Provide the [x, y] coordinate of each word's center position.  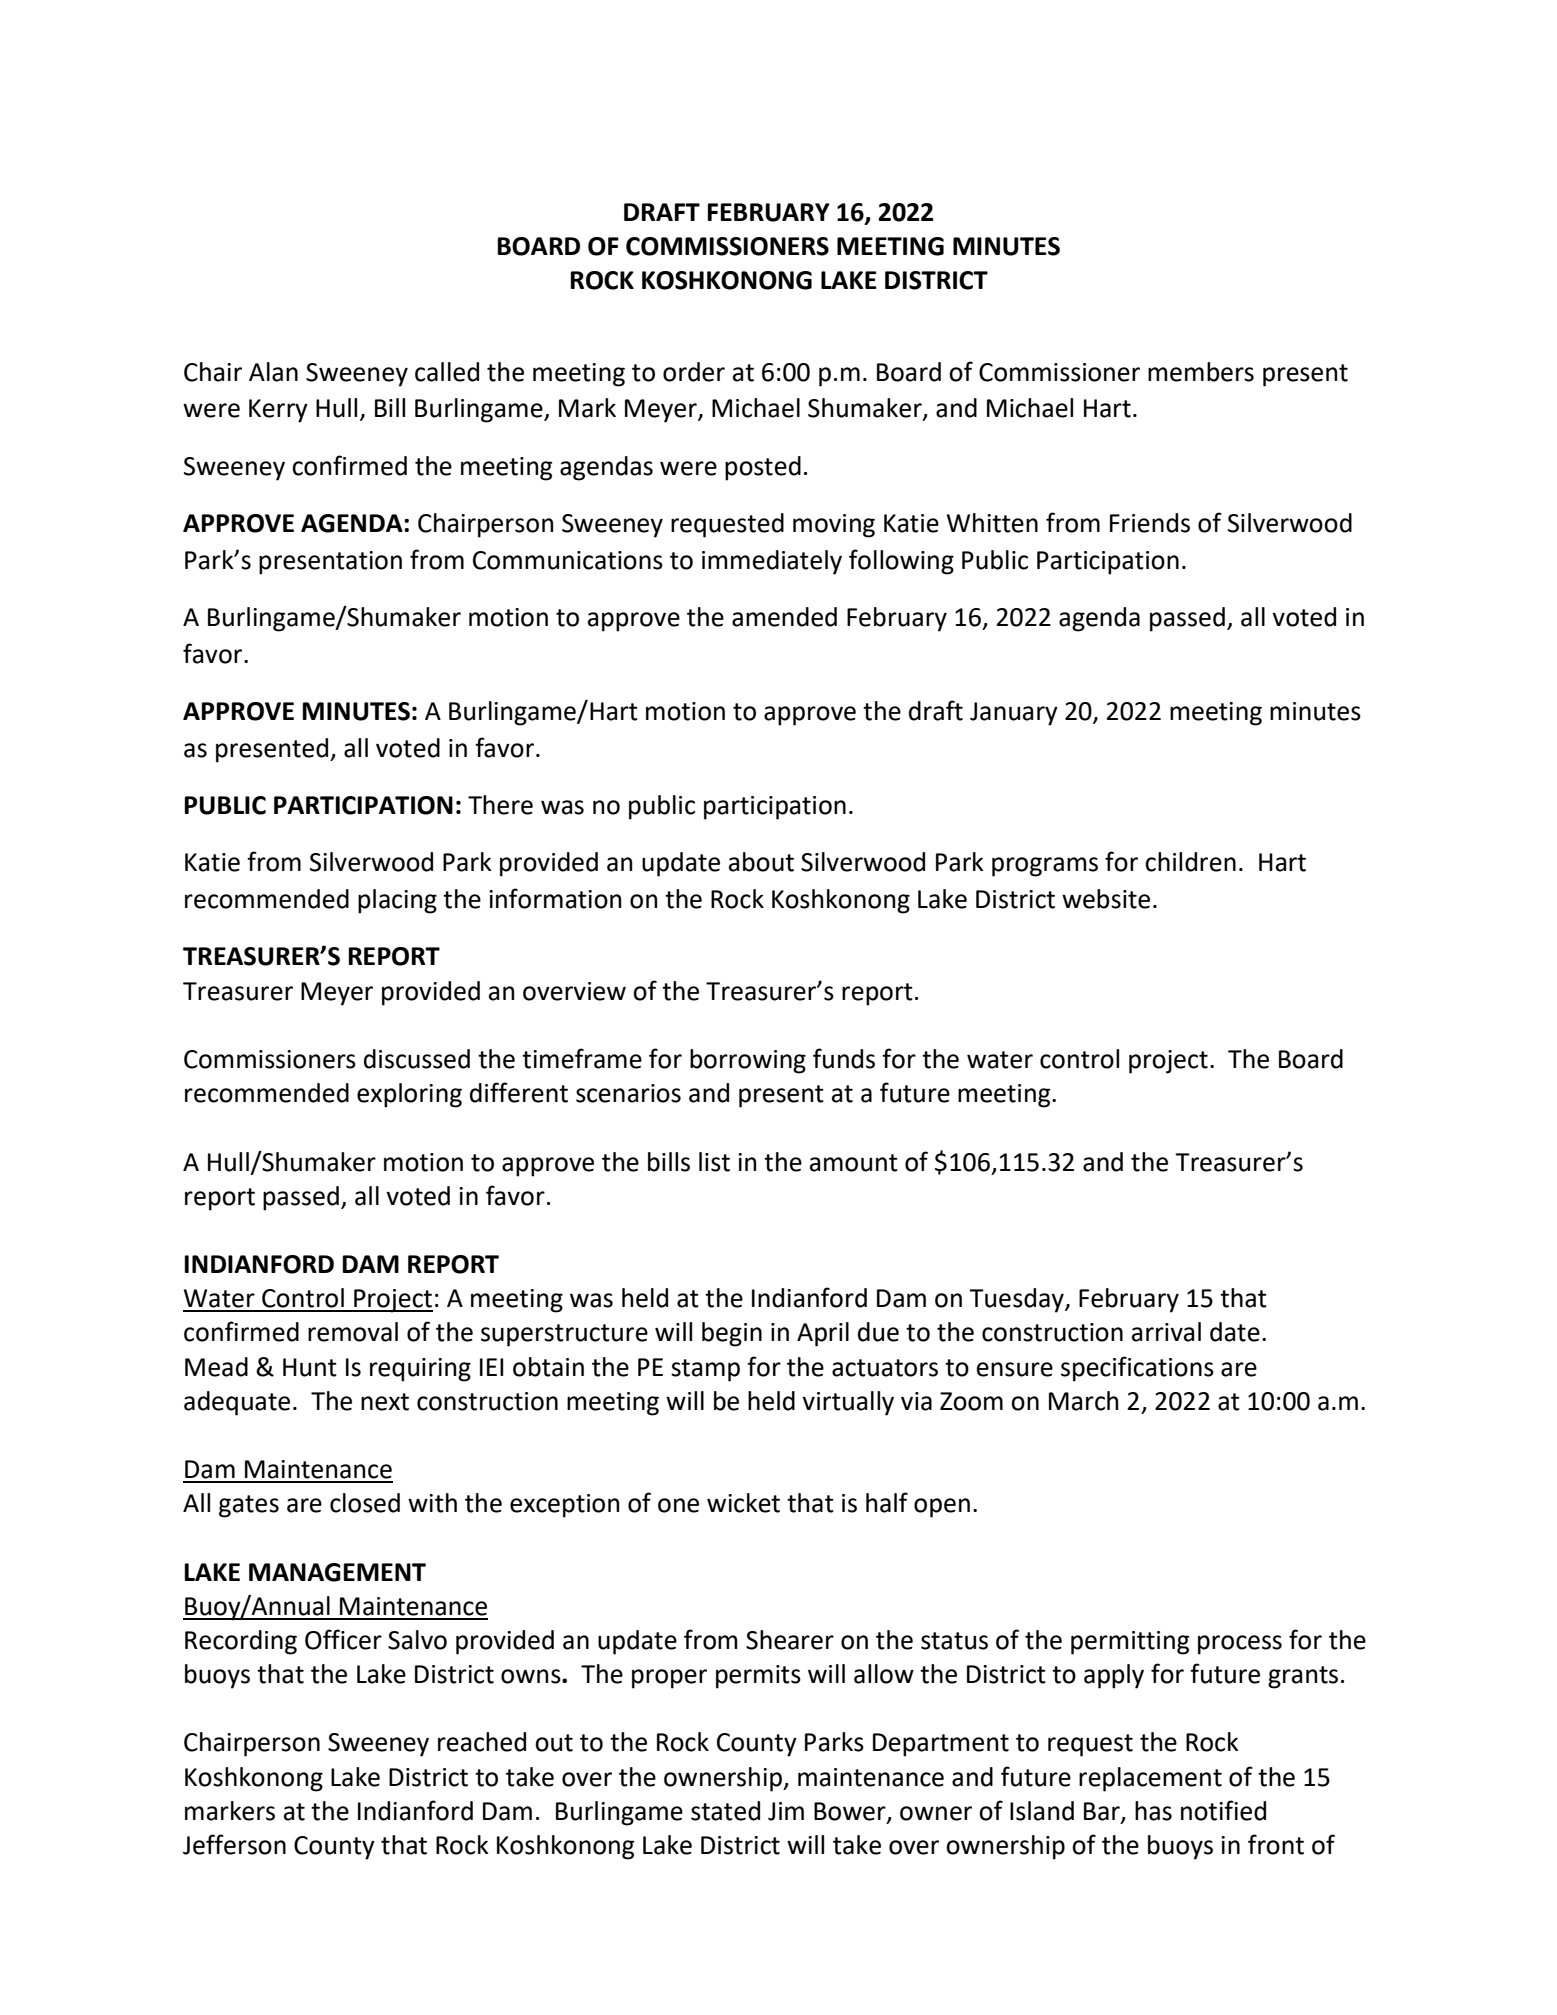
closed [365, 1503]
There [500, 805]
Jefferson [234, 1844]
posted [763, 468]
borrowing [748, 1061]
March [1084, 1401]
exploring [409, 1095]
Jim [786, 1811]
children [1190, 862]
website [1106, 899]
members [1201, 372]
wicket [743, 1503]
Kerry [278, 411]
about [761, 862]
